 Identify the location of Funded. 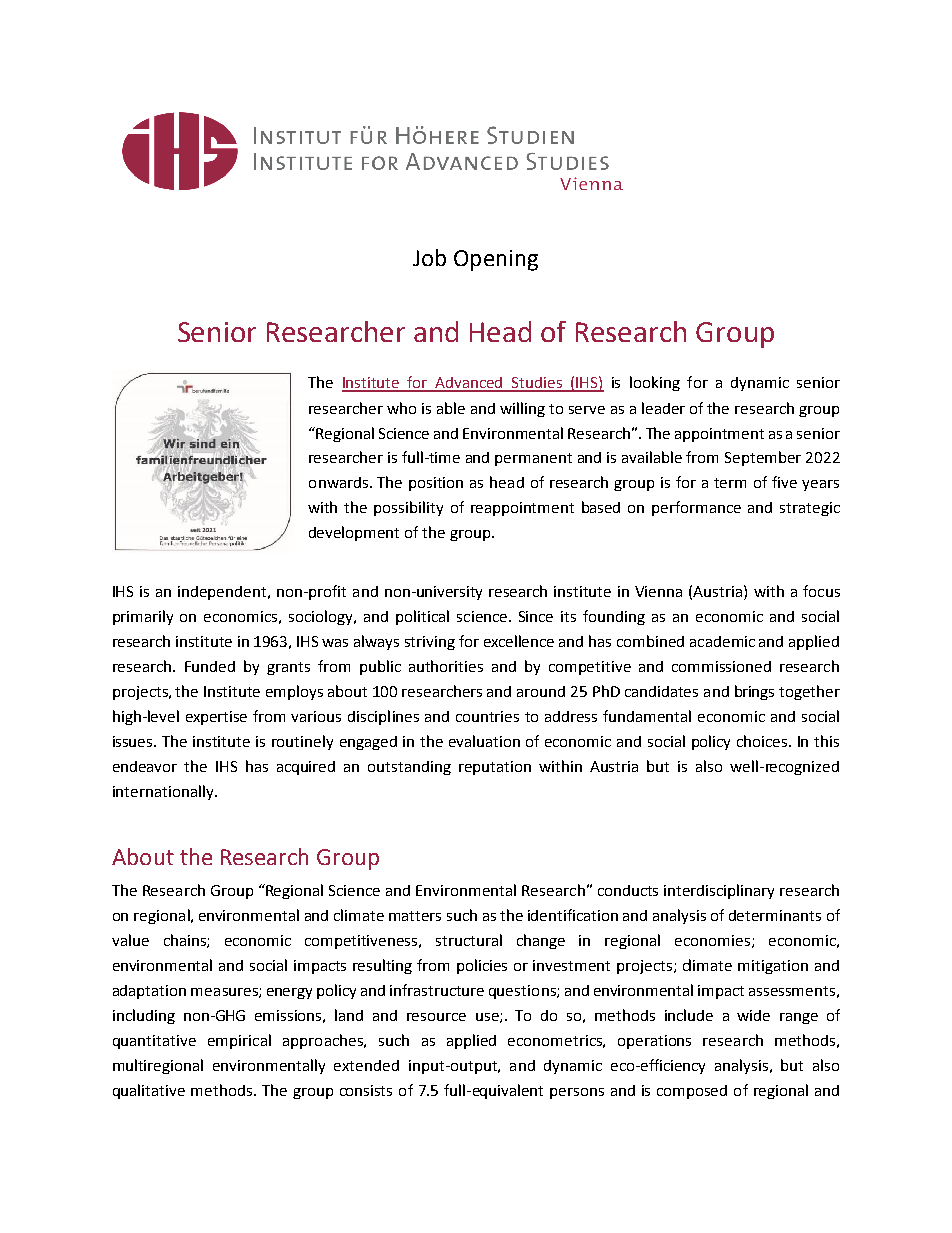
(210, 666).
